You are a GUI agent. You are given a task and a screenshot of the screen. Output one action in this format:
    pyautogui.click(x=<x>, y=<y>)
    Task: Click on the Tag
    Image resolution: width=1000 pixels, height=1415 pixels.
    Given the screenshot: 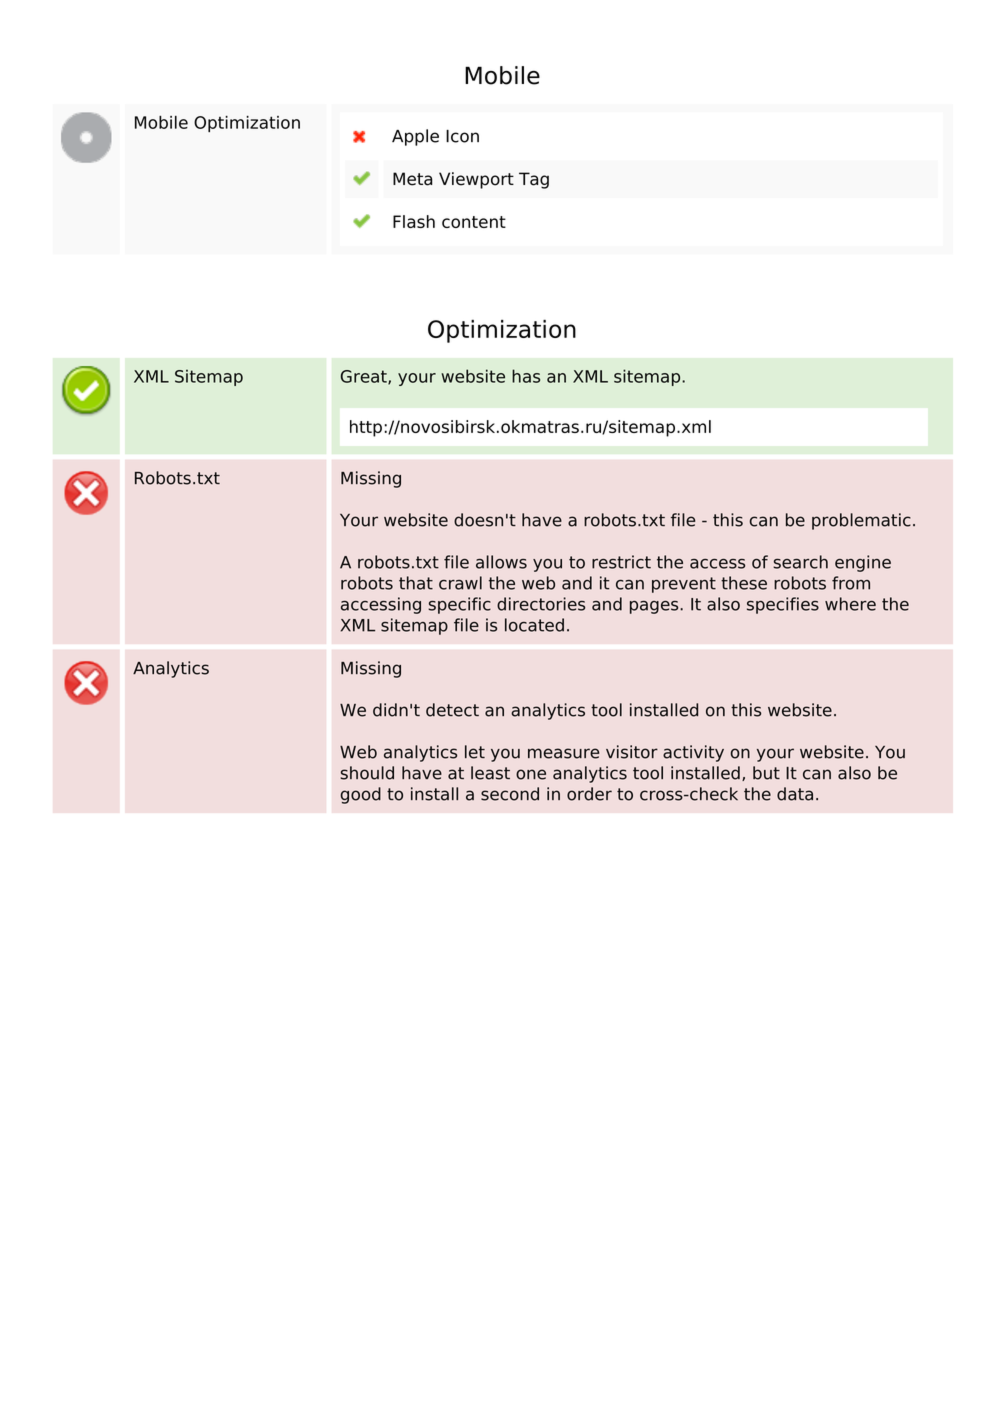 What is the action you would take?
    pyautogui.click(x=534, y=180)
